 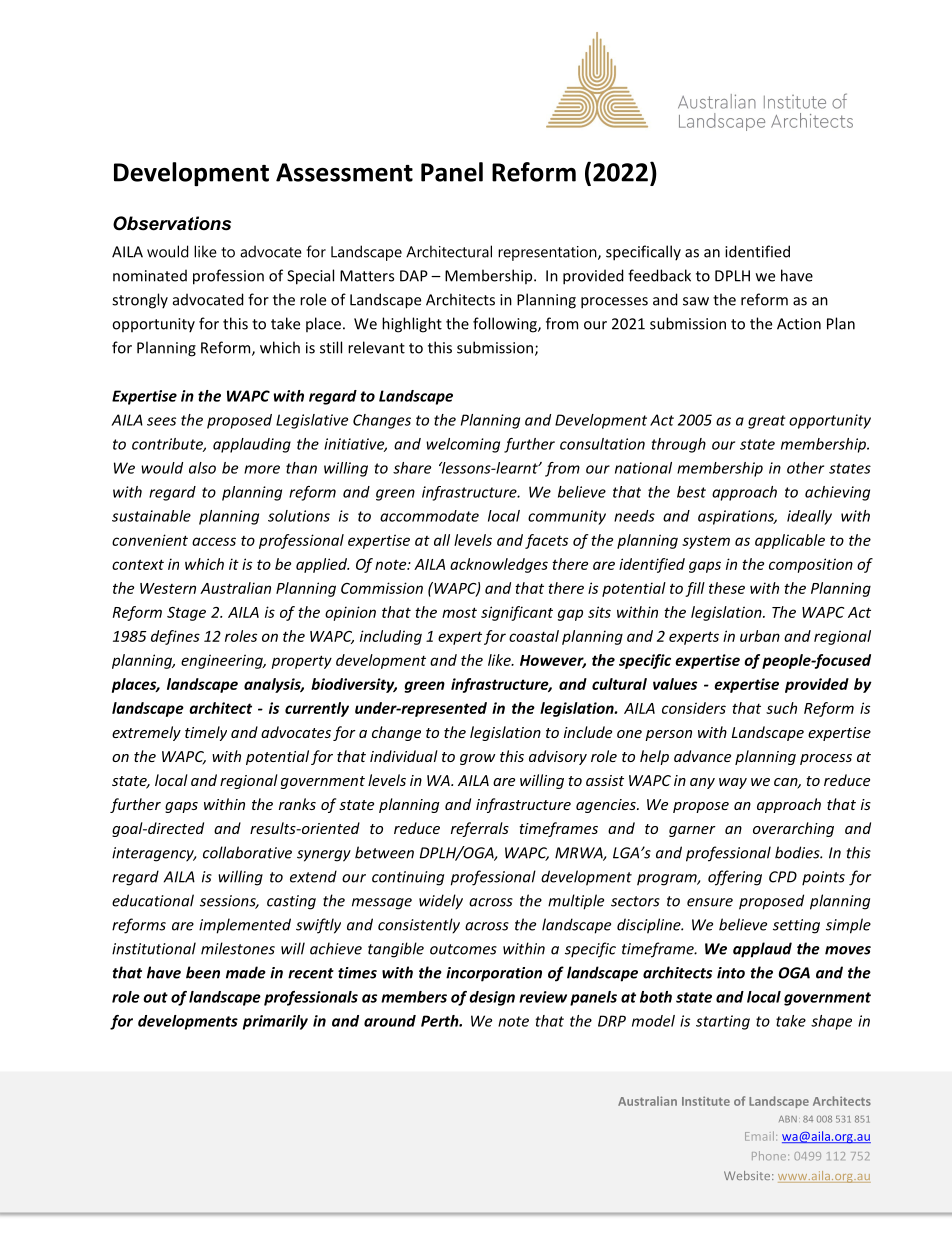 I want to click on feedback, so click(x=659, y=275).
